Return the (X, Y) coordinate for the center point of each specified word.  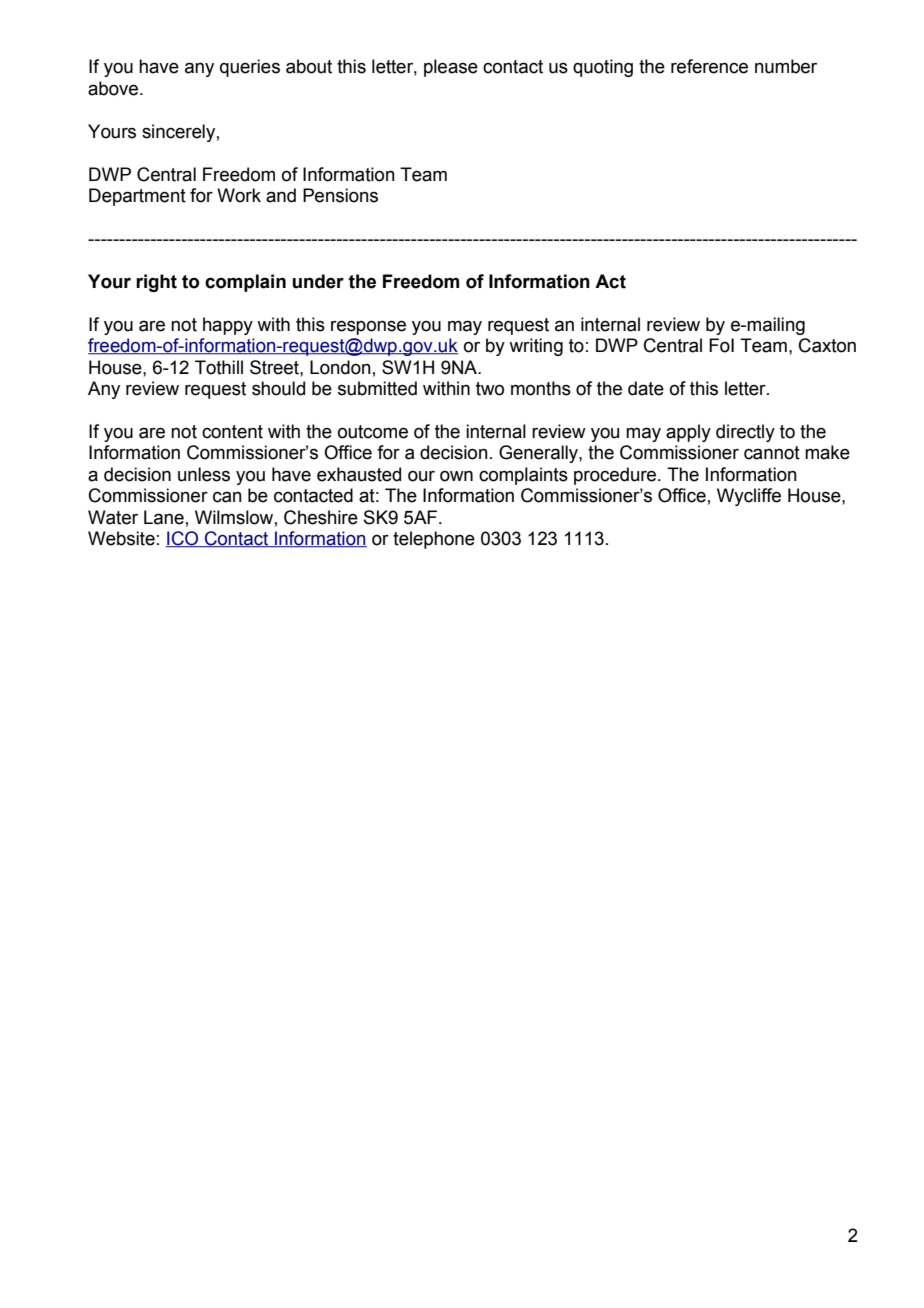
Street (275, 367)
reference (709, 66)
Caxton (827, 345)
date (646, 388)
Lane (164, 517)
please (451, 68)
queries (250, 68)
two (490, 389)
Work (239, 195)
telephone (434, 540)
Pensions (340, 195)
